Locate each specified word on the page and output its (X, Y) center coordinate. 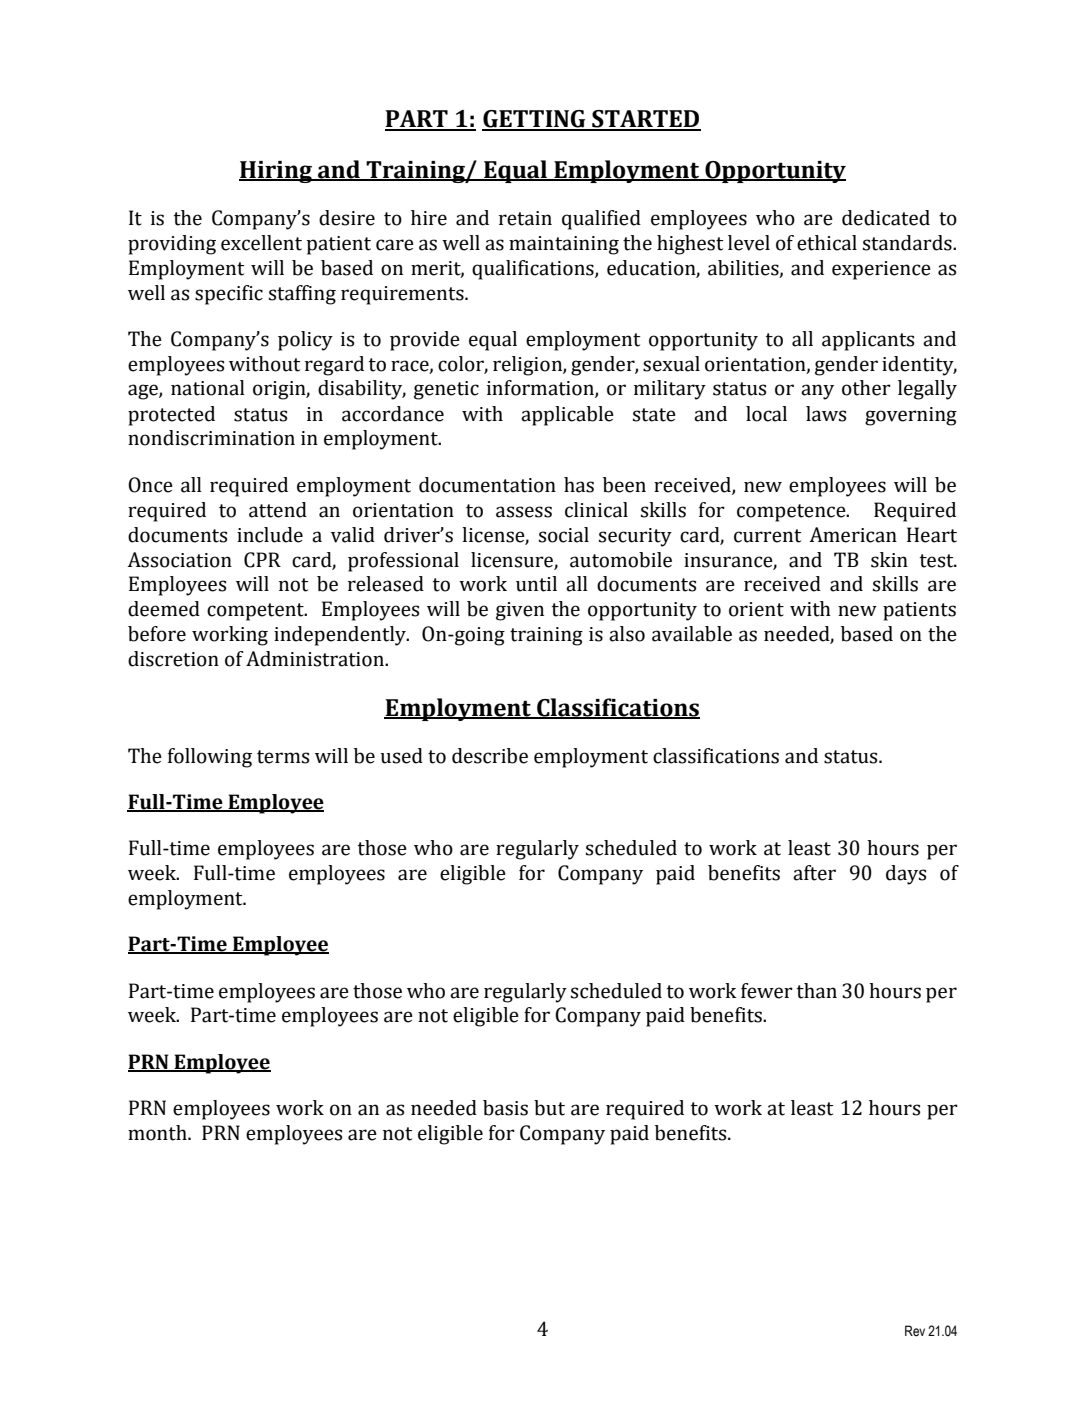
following (210, 758)
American (853, 535)
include (270, 535)
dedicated (886, 218)
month (158, 1133)
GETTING (535, 120)
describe (490, 756)
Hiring (277, 172)
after (814, 873)
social (564, 535)
